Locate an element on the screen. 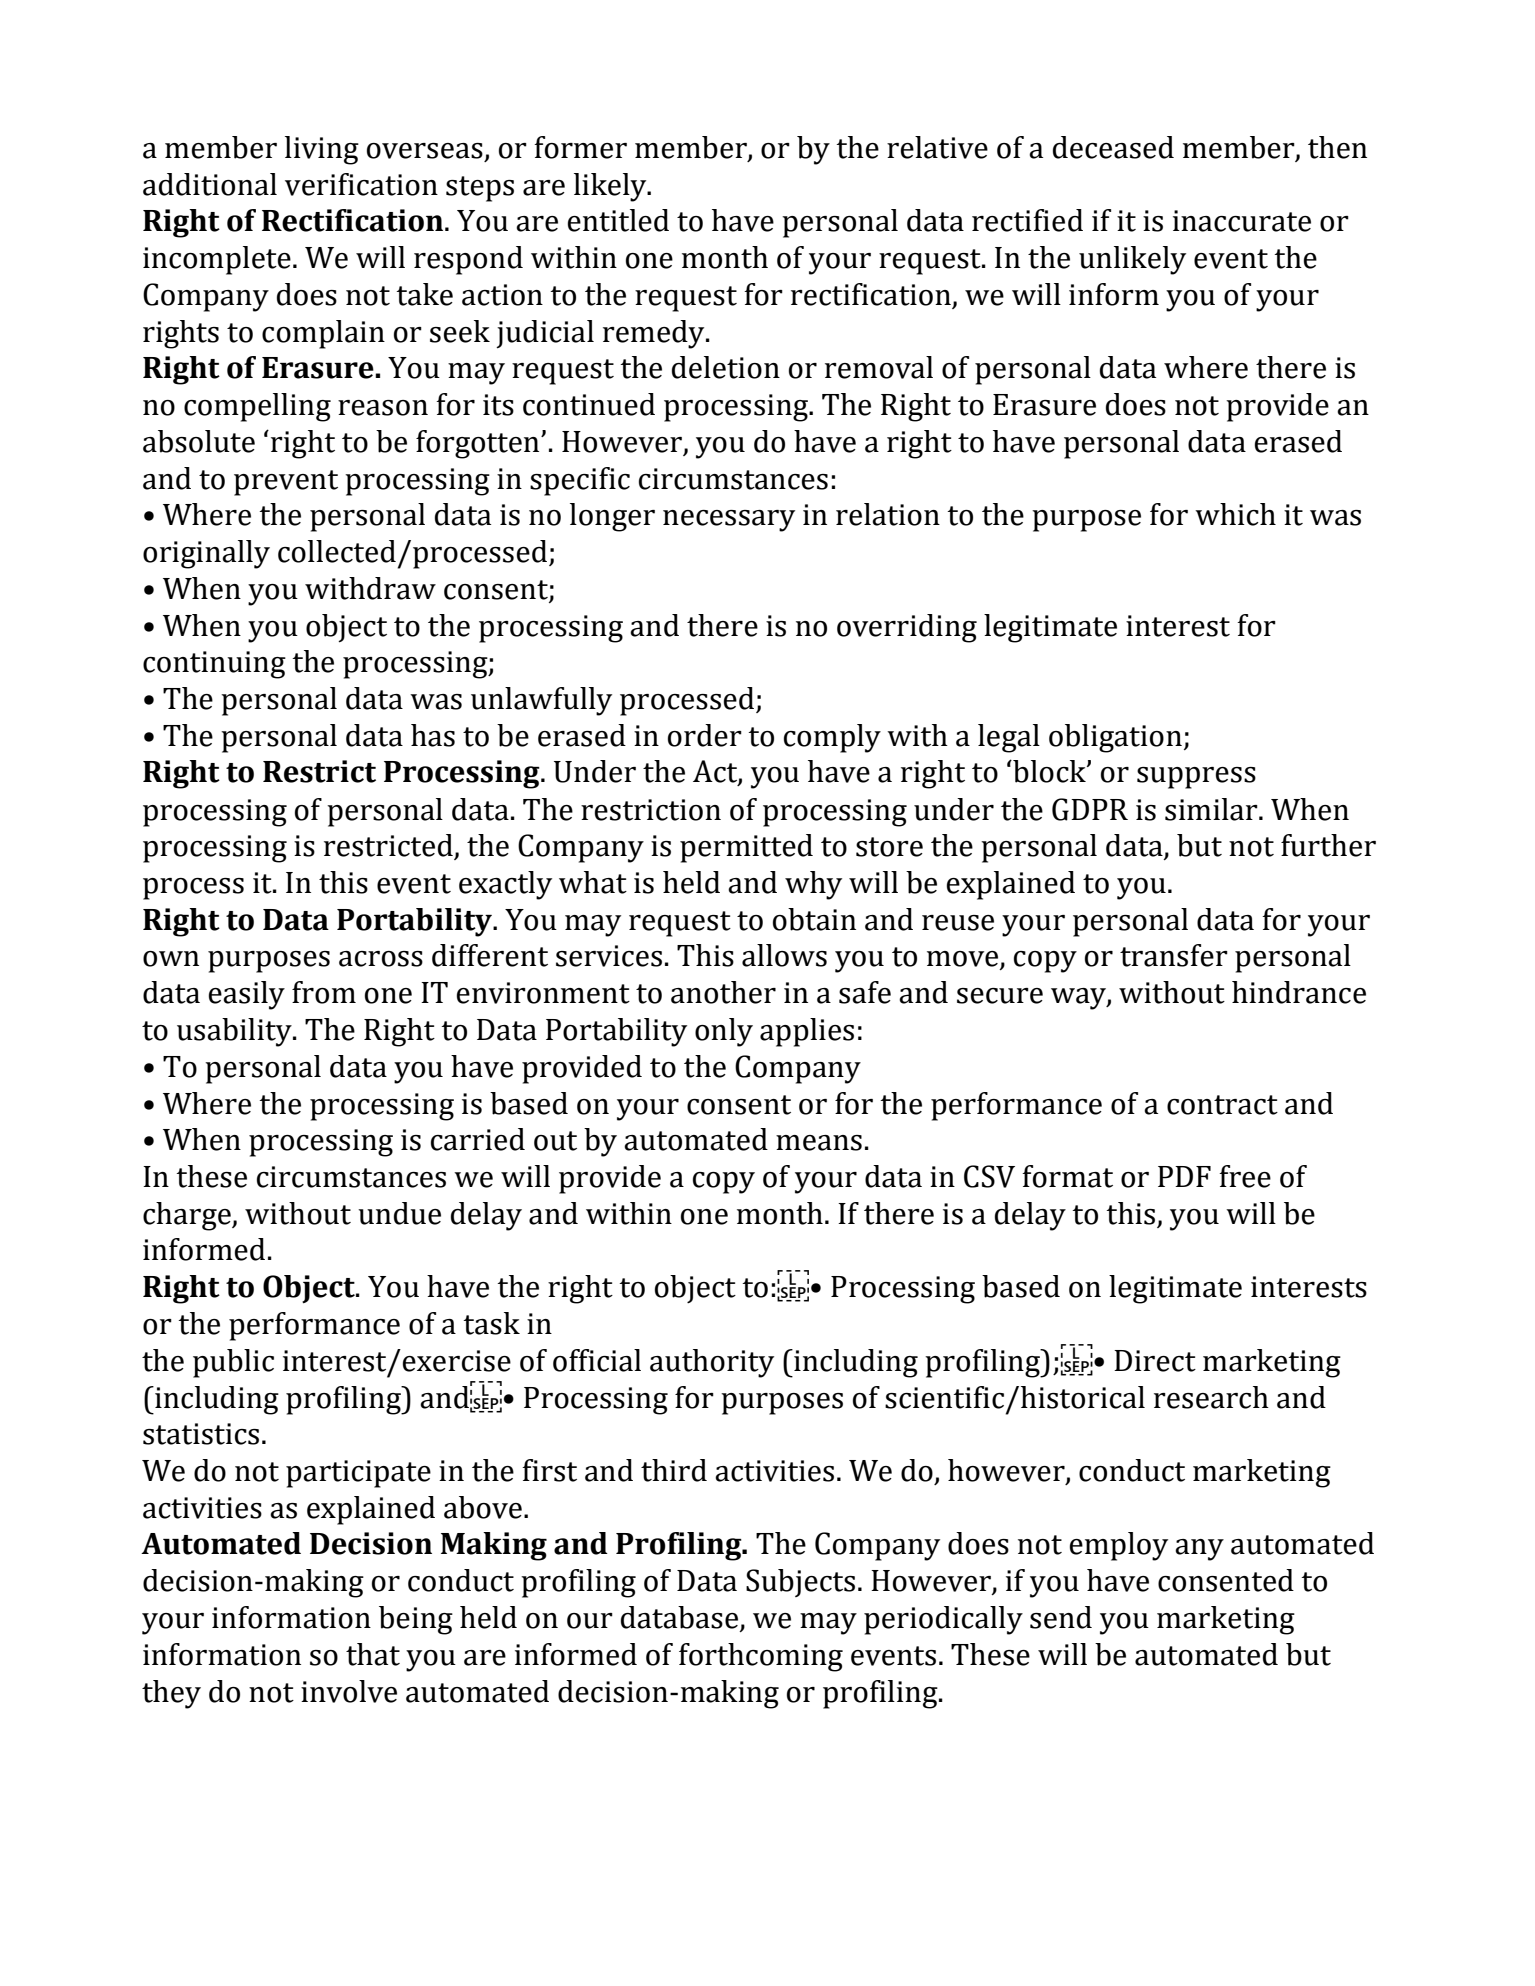  Direct is located at coordinates (1155, 1361).
